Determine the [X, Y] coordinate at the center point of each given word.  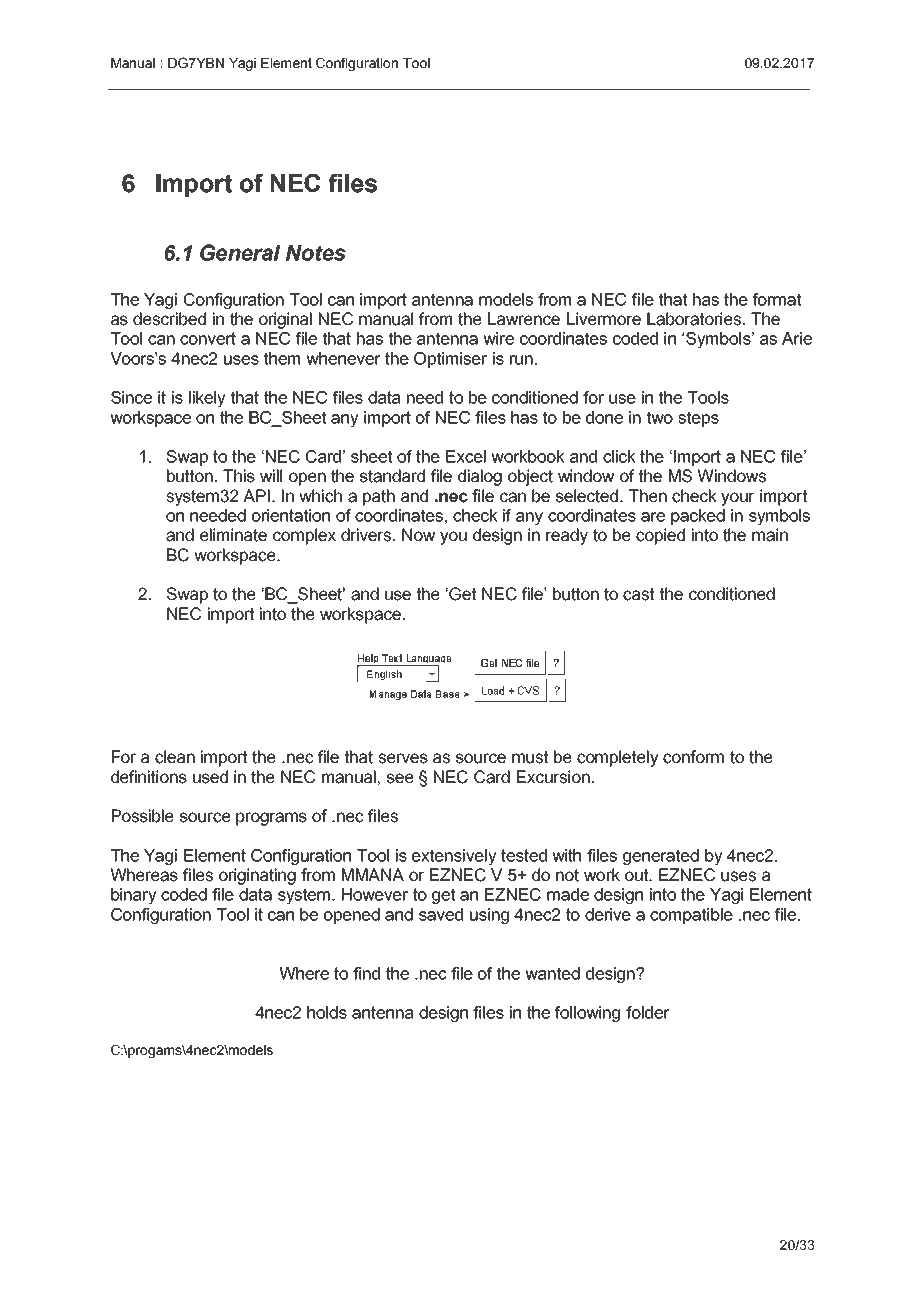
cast [638, 594]
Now [418, 535]
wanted [552, 973]
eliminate [233, 535]
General [240, 252]
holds [327, 1012]
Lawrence [524, 319]
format [777, 299]
